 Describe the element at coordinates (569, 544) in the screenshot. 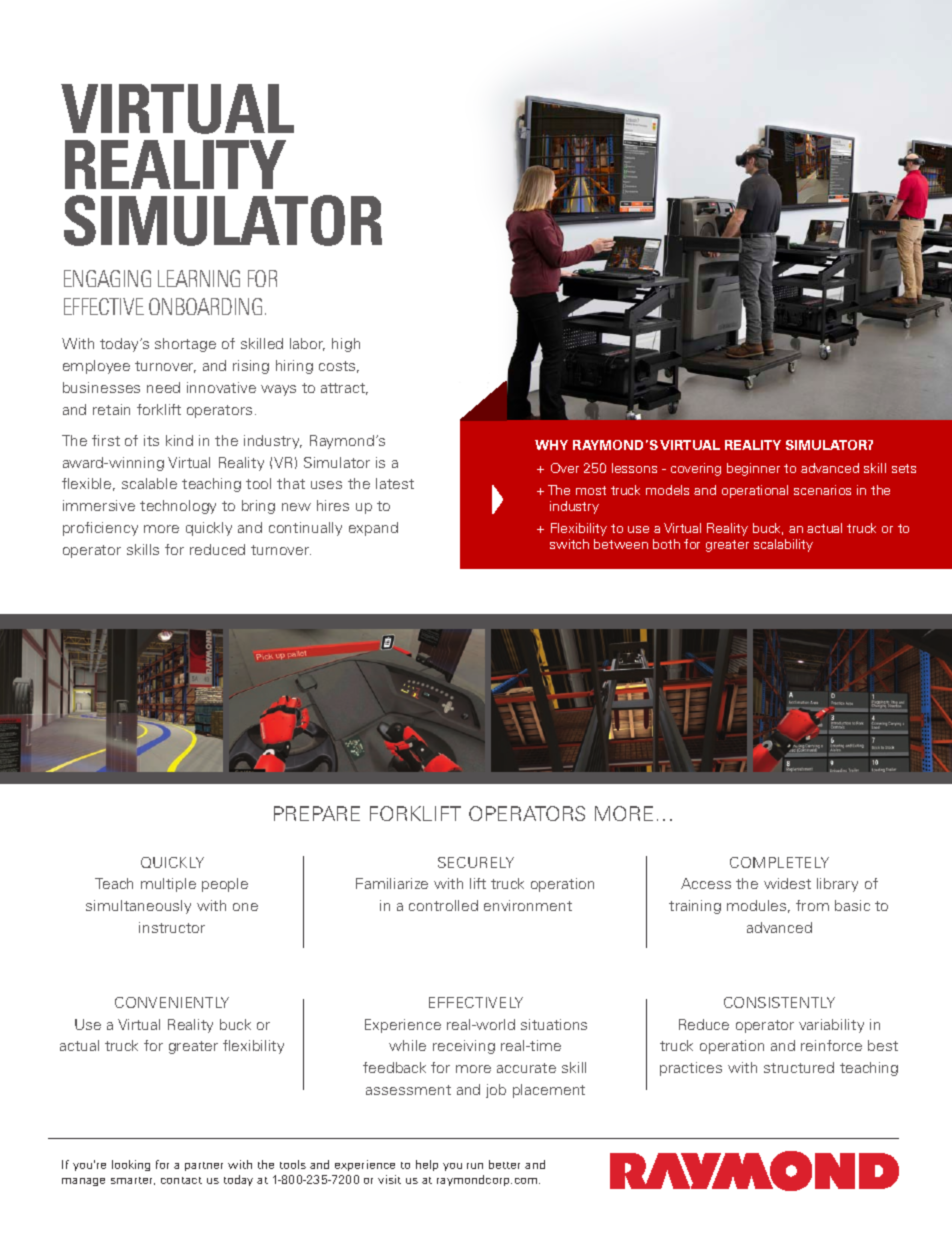

I see `switch` at that location.
